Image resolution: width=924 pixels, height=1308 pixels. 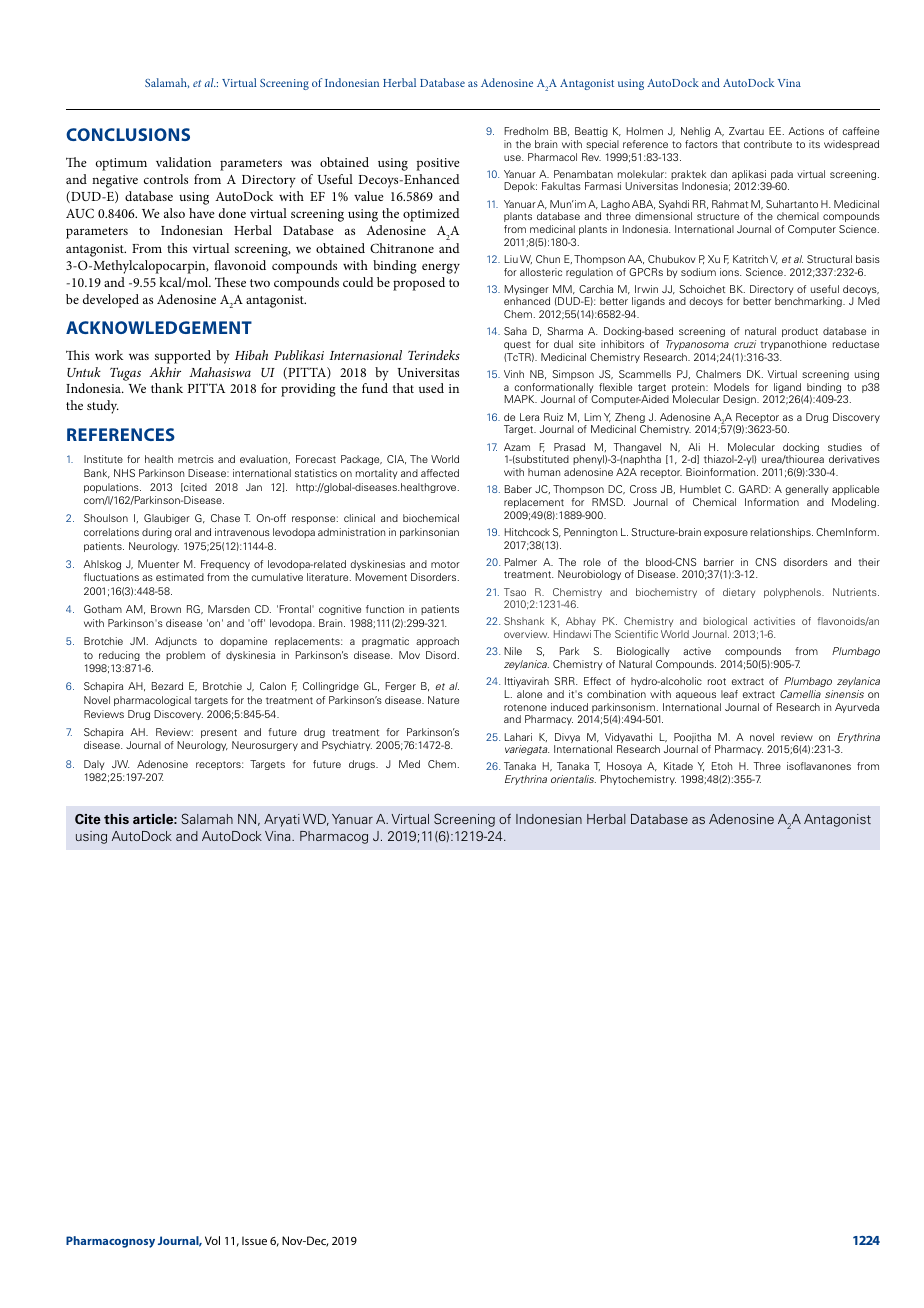 I want to click on Issue, so click(x=254, y=1240).
